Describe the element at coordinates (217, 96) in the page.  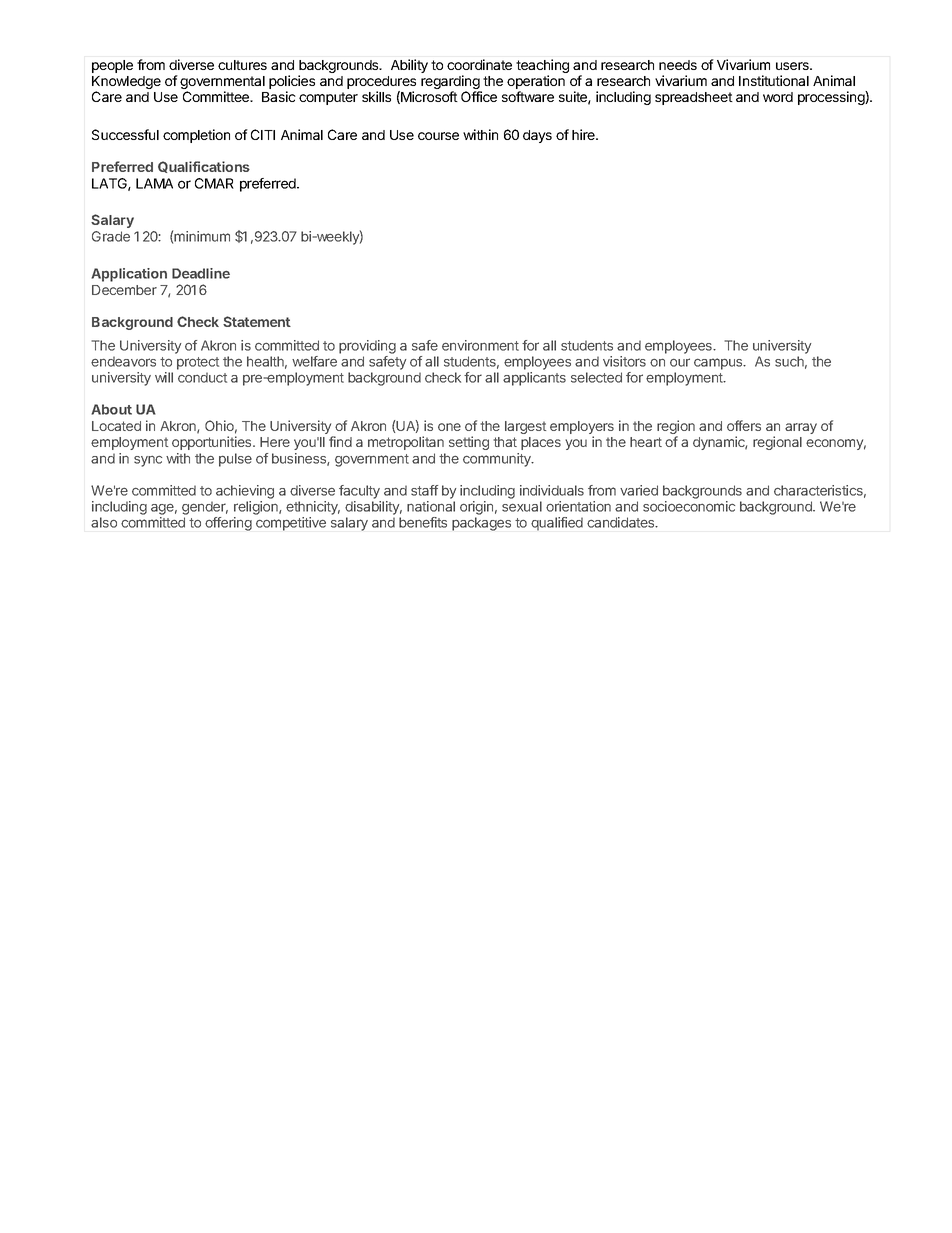
I see `Committee` at that location.
